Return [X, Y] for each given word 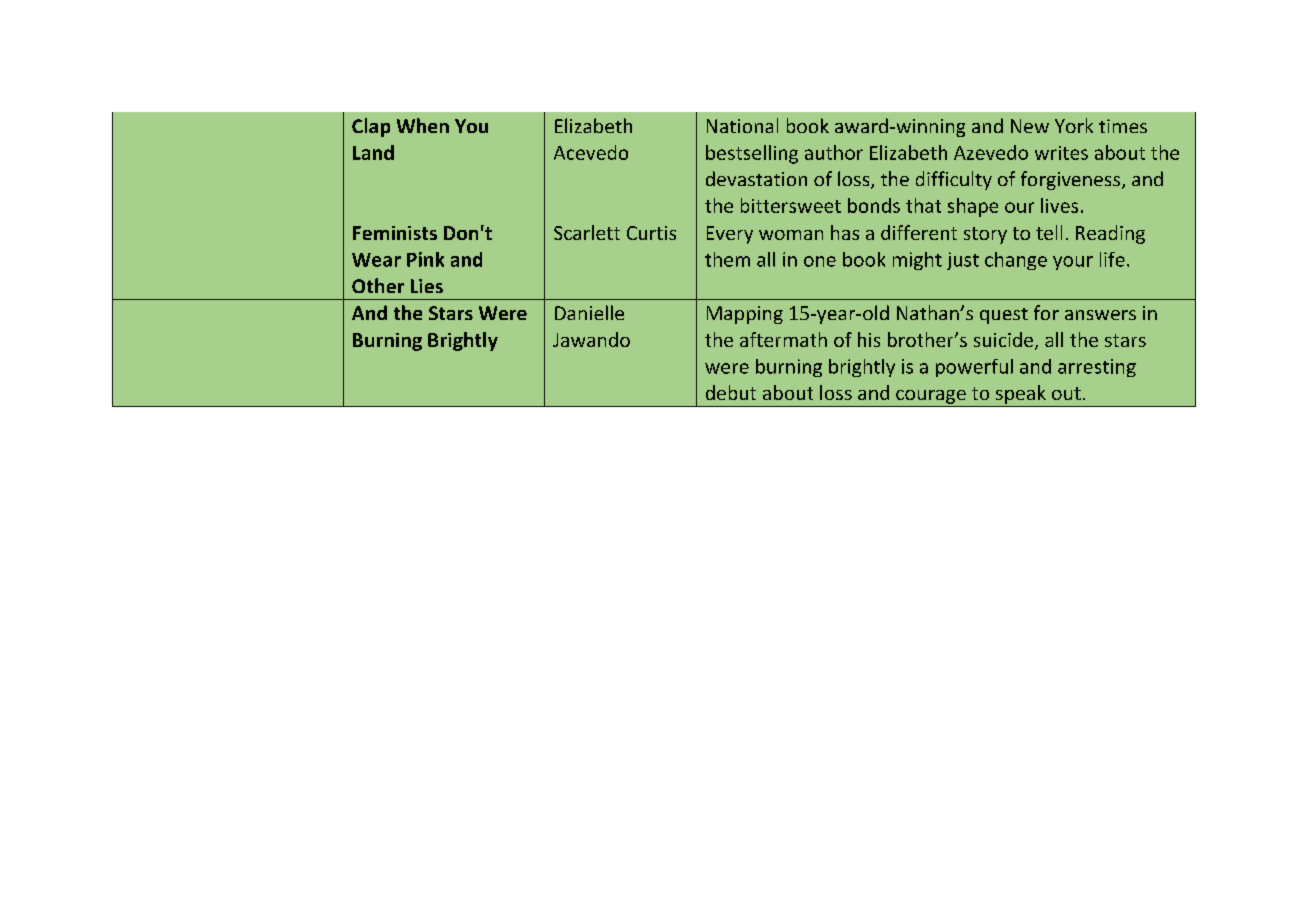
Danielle [589, 312]
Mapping [745, 315]
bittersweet [791, 205]
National [742, 125]
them [727, 259]
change [1016, 261]
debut [731, 392]
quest [1004, 316]
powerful [974, 368]
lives [1059, 205]
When [423, 125]
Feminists [395, 233]
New [1030, 126]
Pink [425, 259]
